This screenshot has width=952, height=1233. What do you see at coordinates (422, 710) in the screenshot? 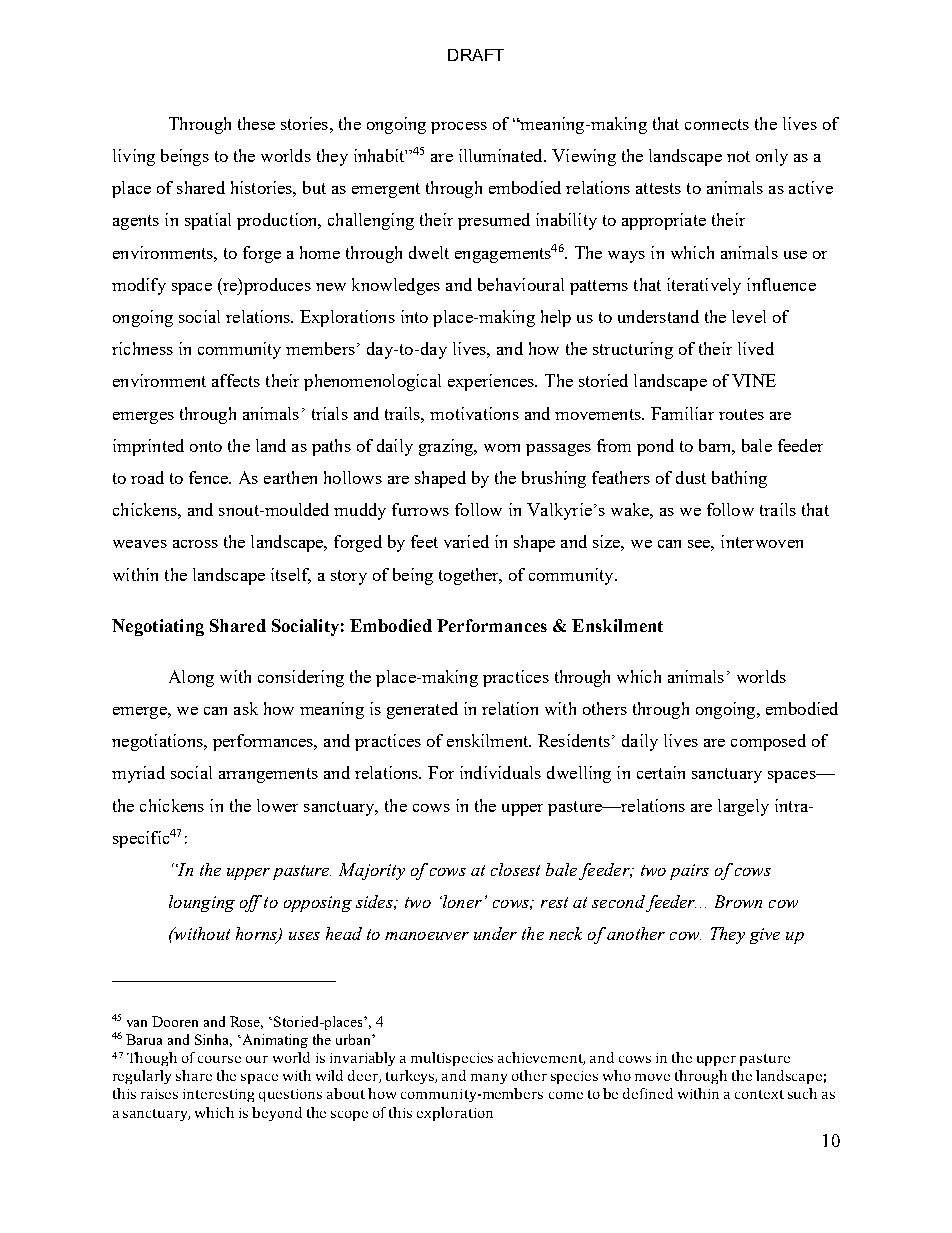
I see `generated` at bounding box center [422, 710].
